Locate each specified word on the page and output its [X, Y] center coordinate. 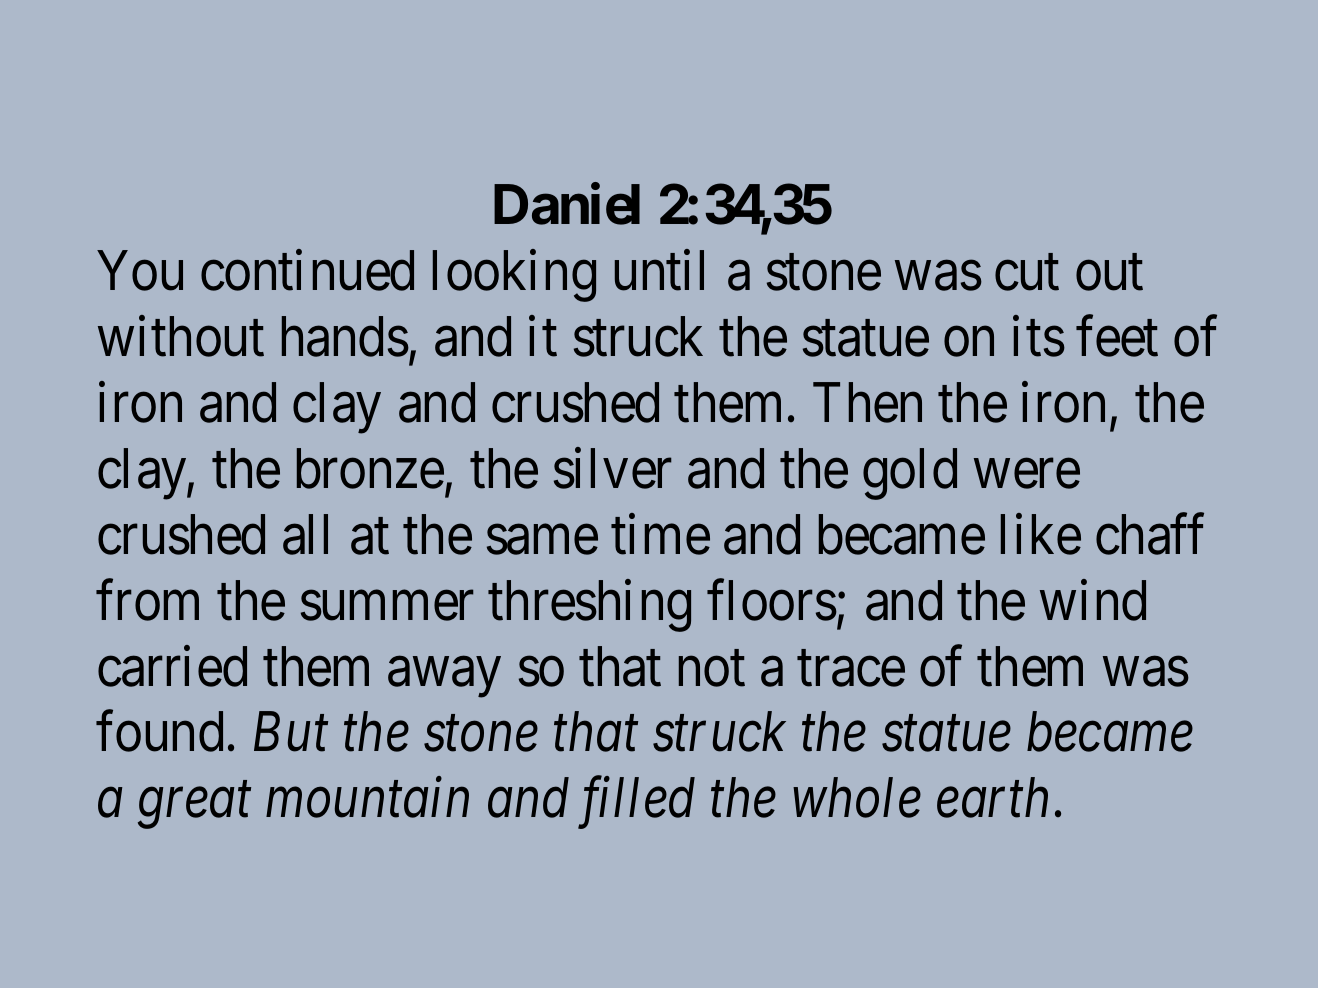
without [181, 337]
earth [992, 798]
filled [636, 803]
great [194, 807]
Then [867, 403]
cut [1027, 274]
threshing [589, 606]
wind [1093, 600]
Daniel [567, 205]
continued [307, 271]
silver [613, 468]
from [147, 600]
